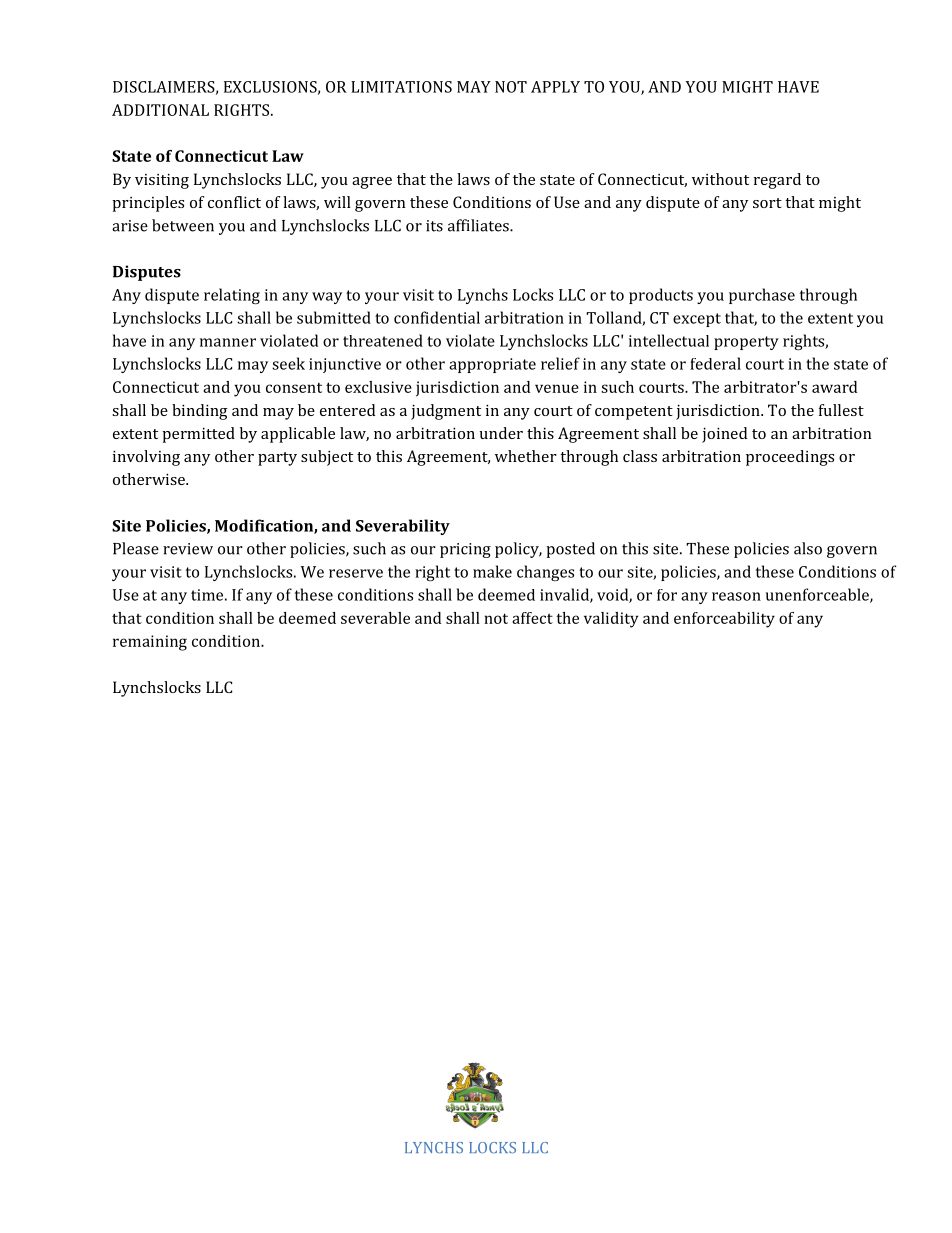 The image size is (952, 1233). Describe the element at coordinates (715, 363) in the document. I see `federal` at that location.
